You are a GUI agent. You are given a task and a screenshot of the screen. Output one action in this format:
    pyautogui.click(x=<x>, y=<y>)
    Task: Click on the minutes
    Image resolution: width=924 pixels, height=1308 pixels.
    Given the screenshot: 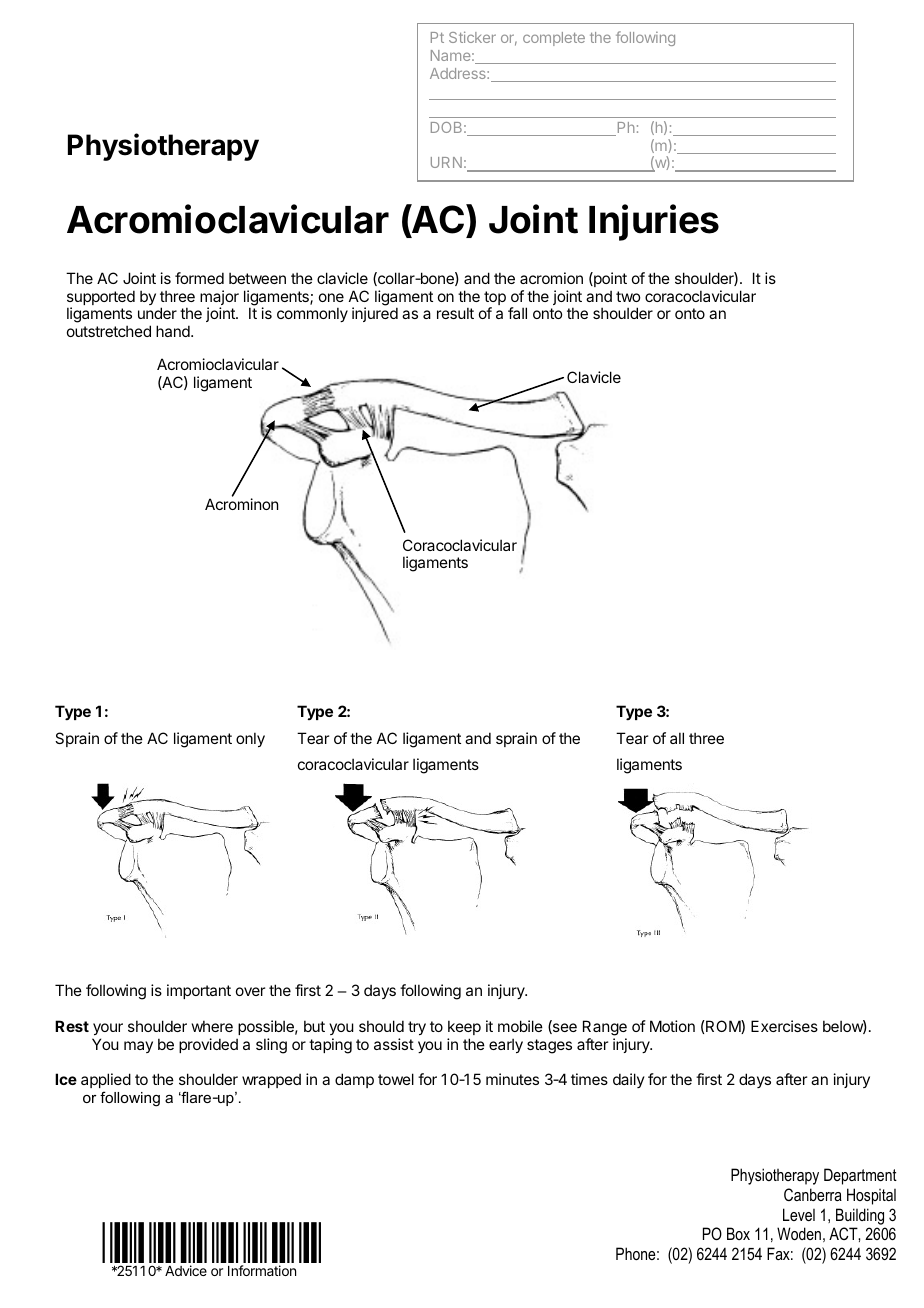 What is the action you would take?
    pyautogui.click(x=512, y=1079)
